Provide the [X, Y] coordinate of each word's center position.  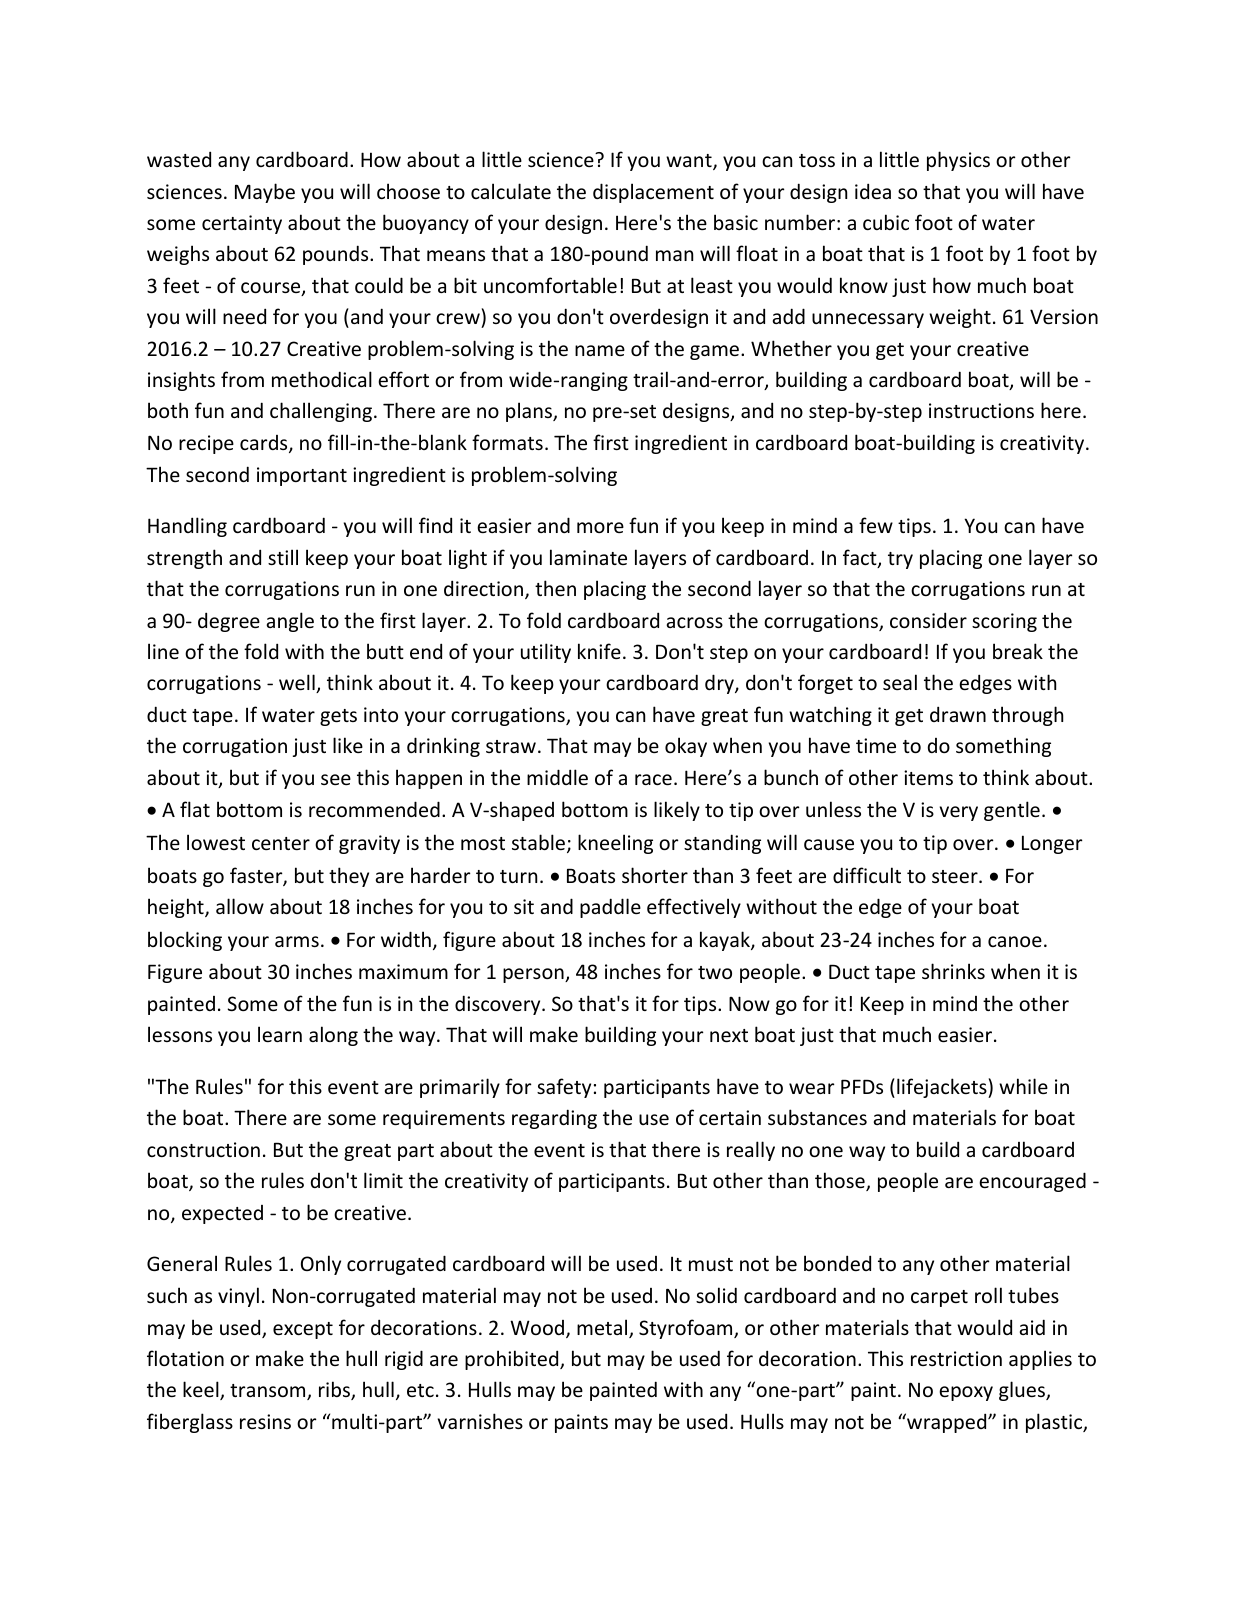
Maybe [265, 193]
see [336, 779]
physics [958, 161]
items [928, 777]
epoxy [966, 1393]
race [653, 779]
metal [603, 1328]
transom [269, 1392]
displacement [653, 193]
